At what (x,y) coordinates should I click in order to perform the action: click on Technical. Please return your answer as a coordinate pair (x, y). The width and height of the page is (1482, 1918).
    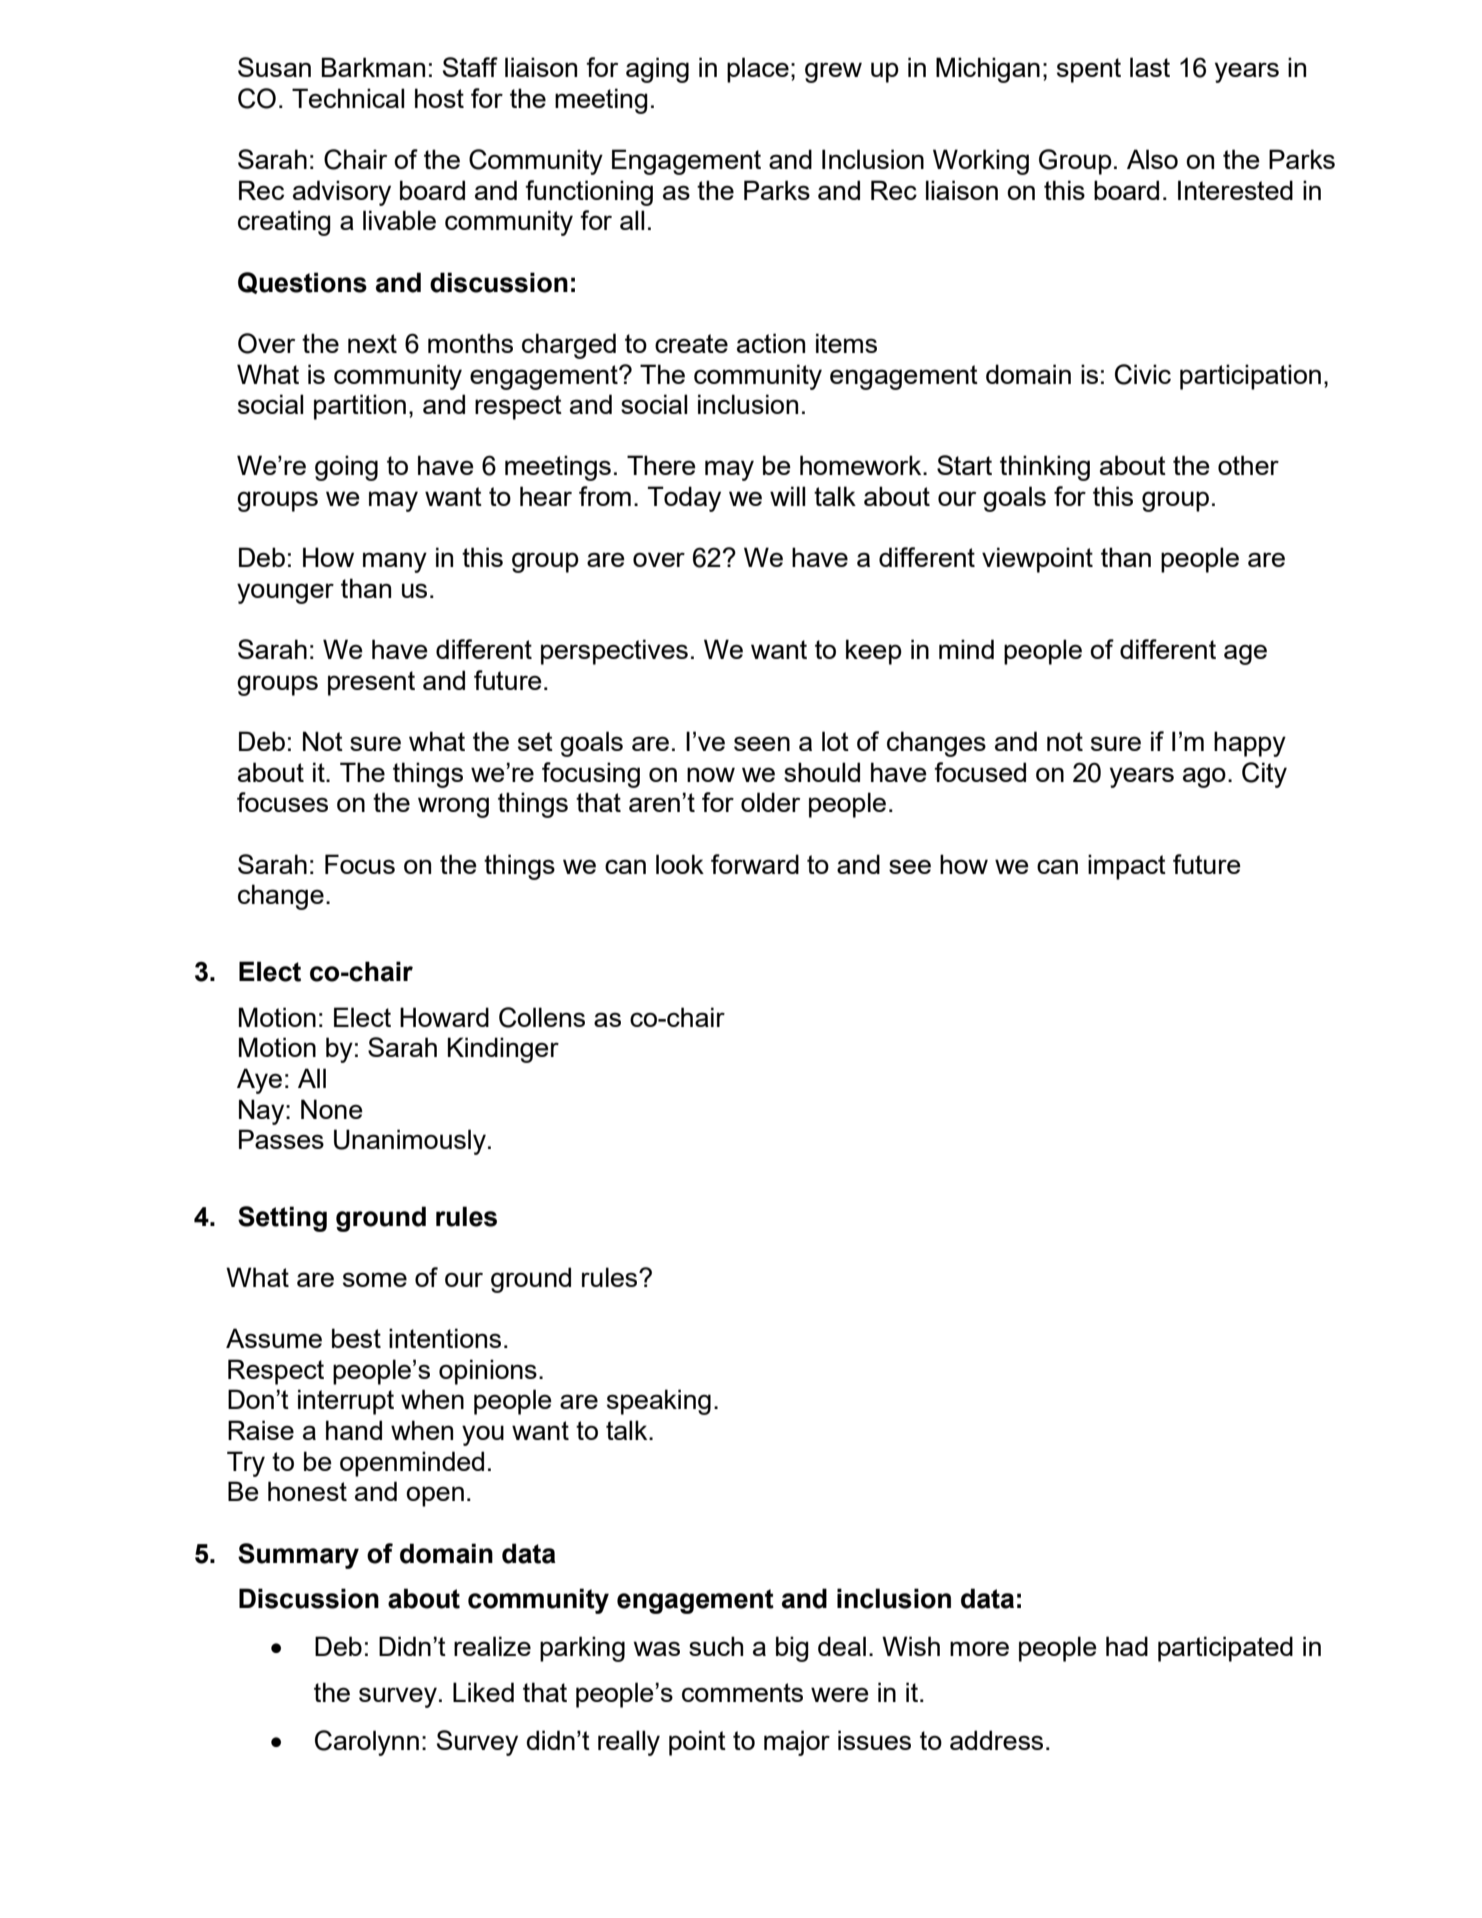
    Looking at the image, I should click on (348, 98).
